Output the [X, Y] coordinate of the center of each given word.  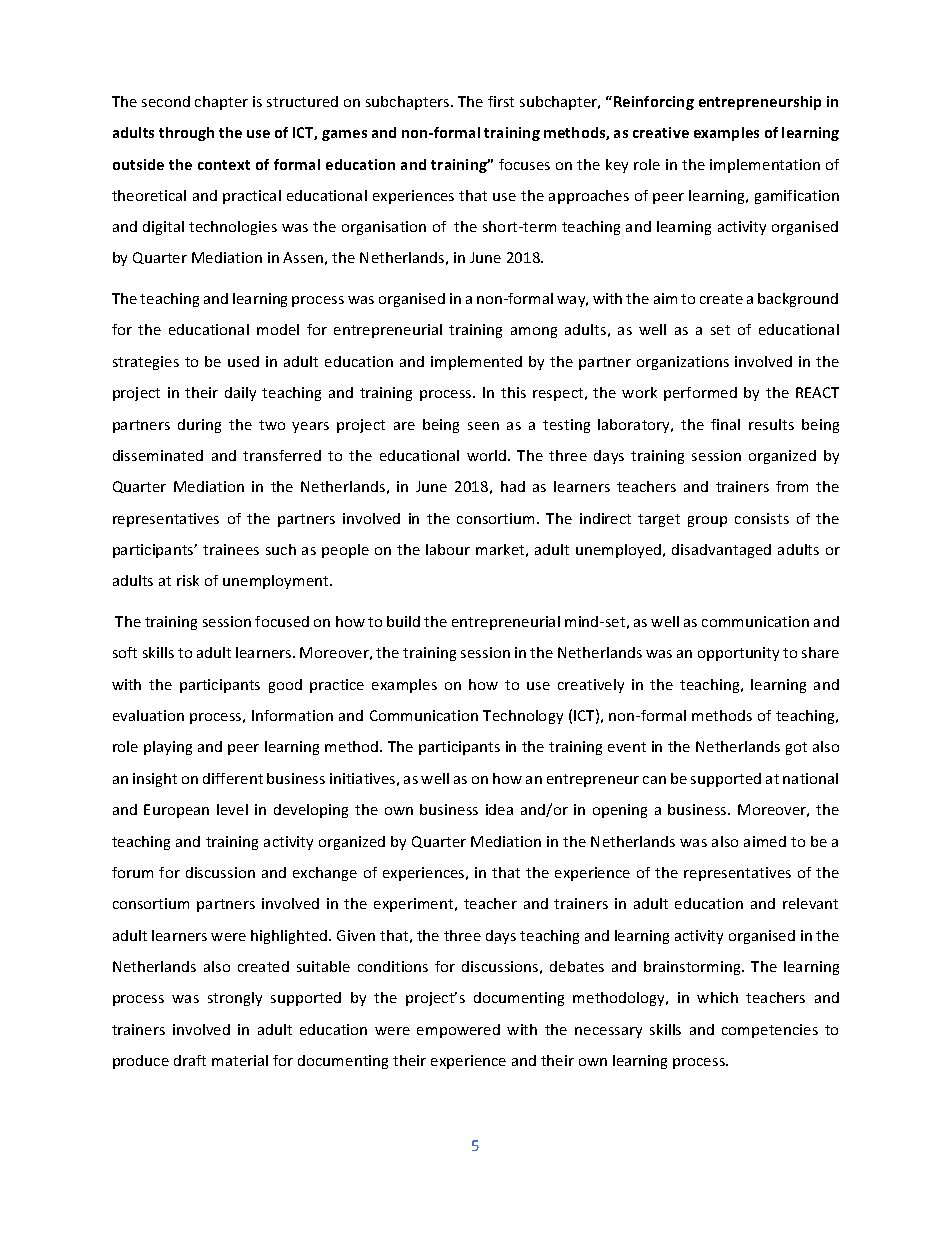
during [199, 426]
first [501, 101]
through [186, 134]
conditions [393, 966]
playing [168, 748]
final [725, 424]
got [796, 748]
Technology [523, 717]
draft [190, 1060]
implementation [765, 166]
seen [483, 426]
